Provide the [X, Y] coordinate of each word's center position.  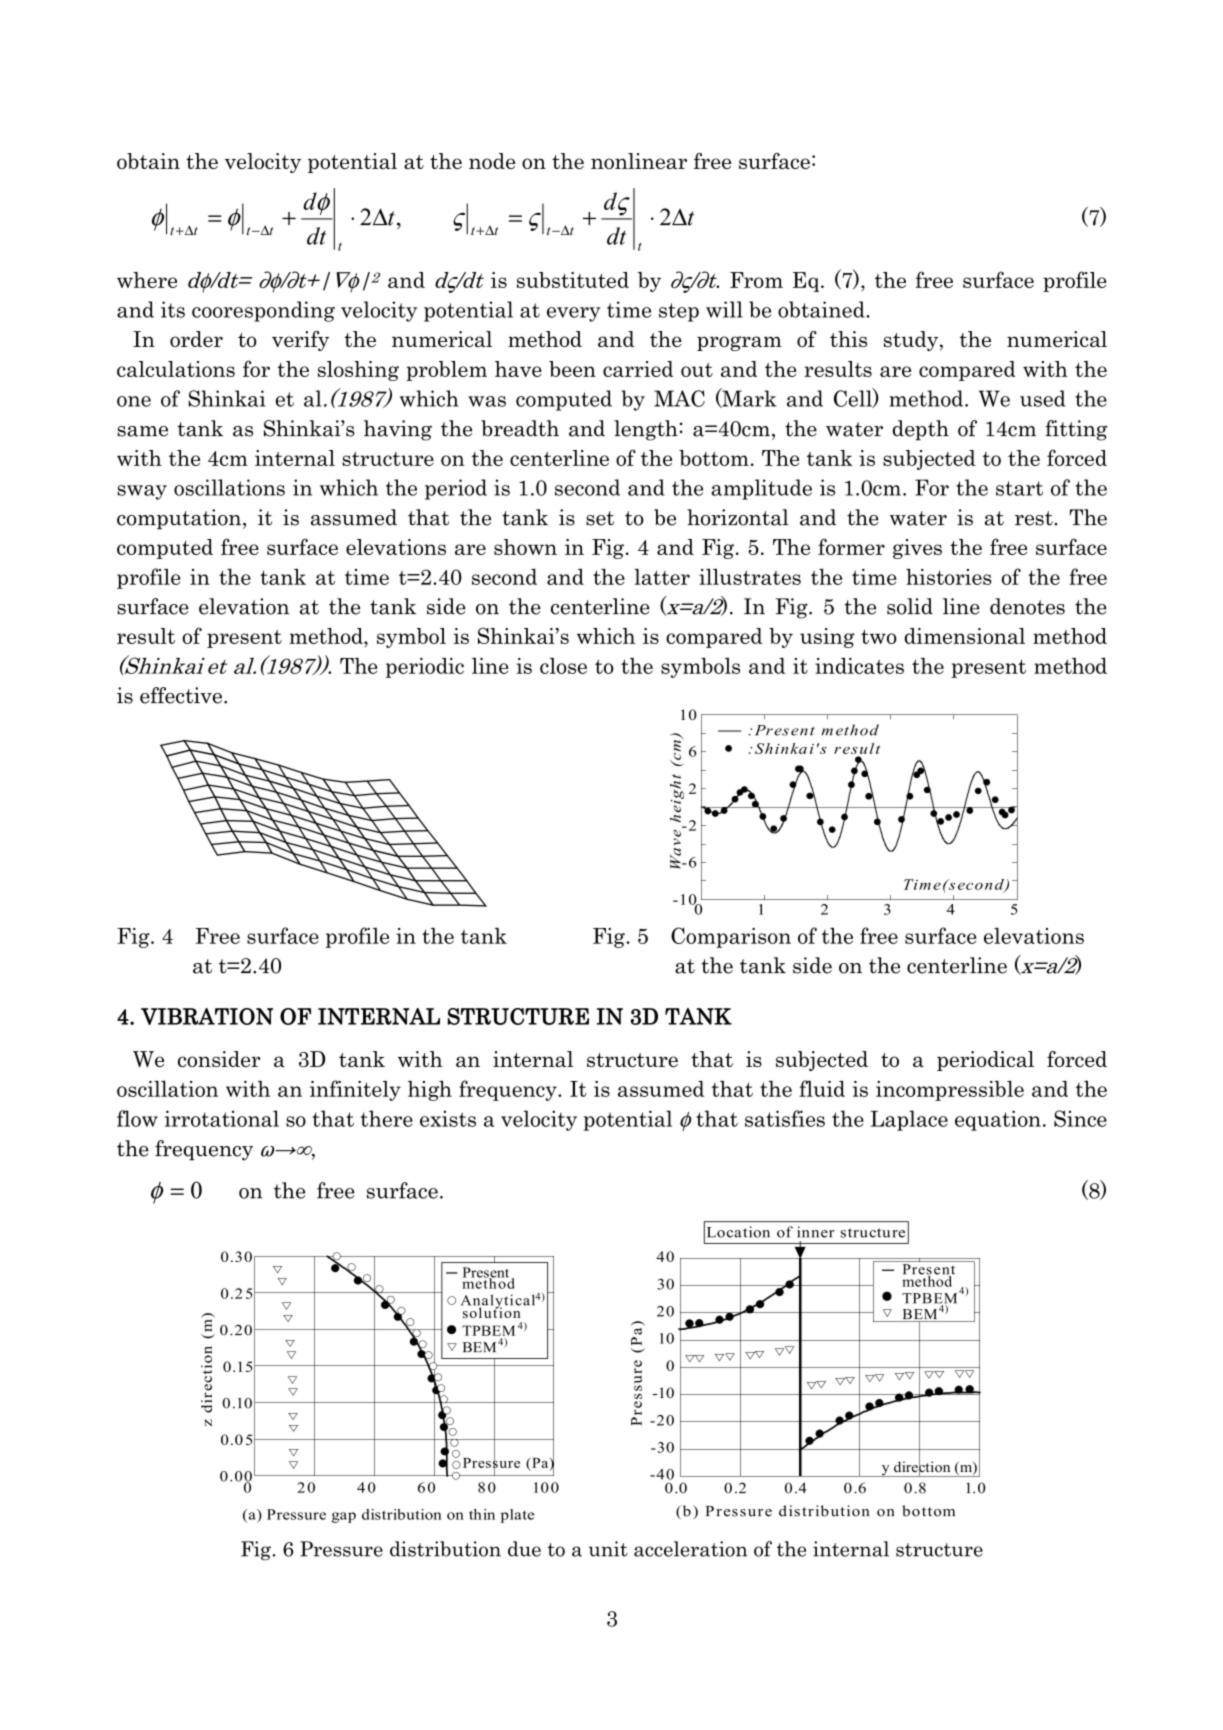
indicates [859, 665]
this [848, 339]
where [147, 280]
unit [608, 1549]
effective [181, 695]
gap [344, 1517]
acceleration [690, 1549]
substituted [573, 280]
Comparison [731, 937]
